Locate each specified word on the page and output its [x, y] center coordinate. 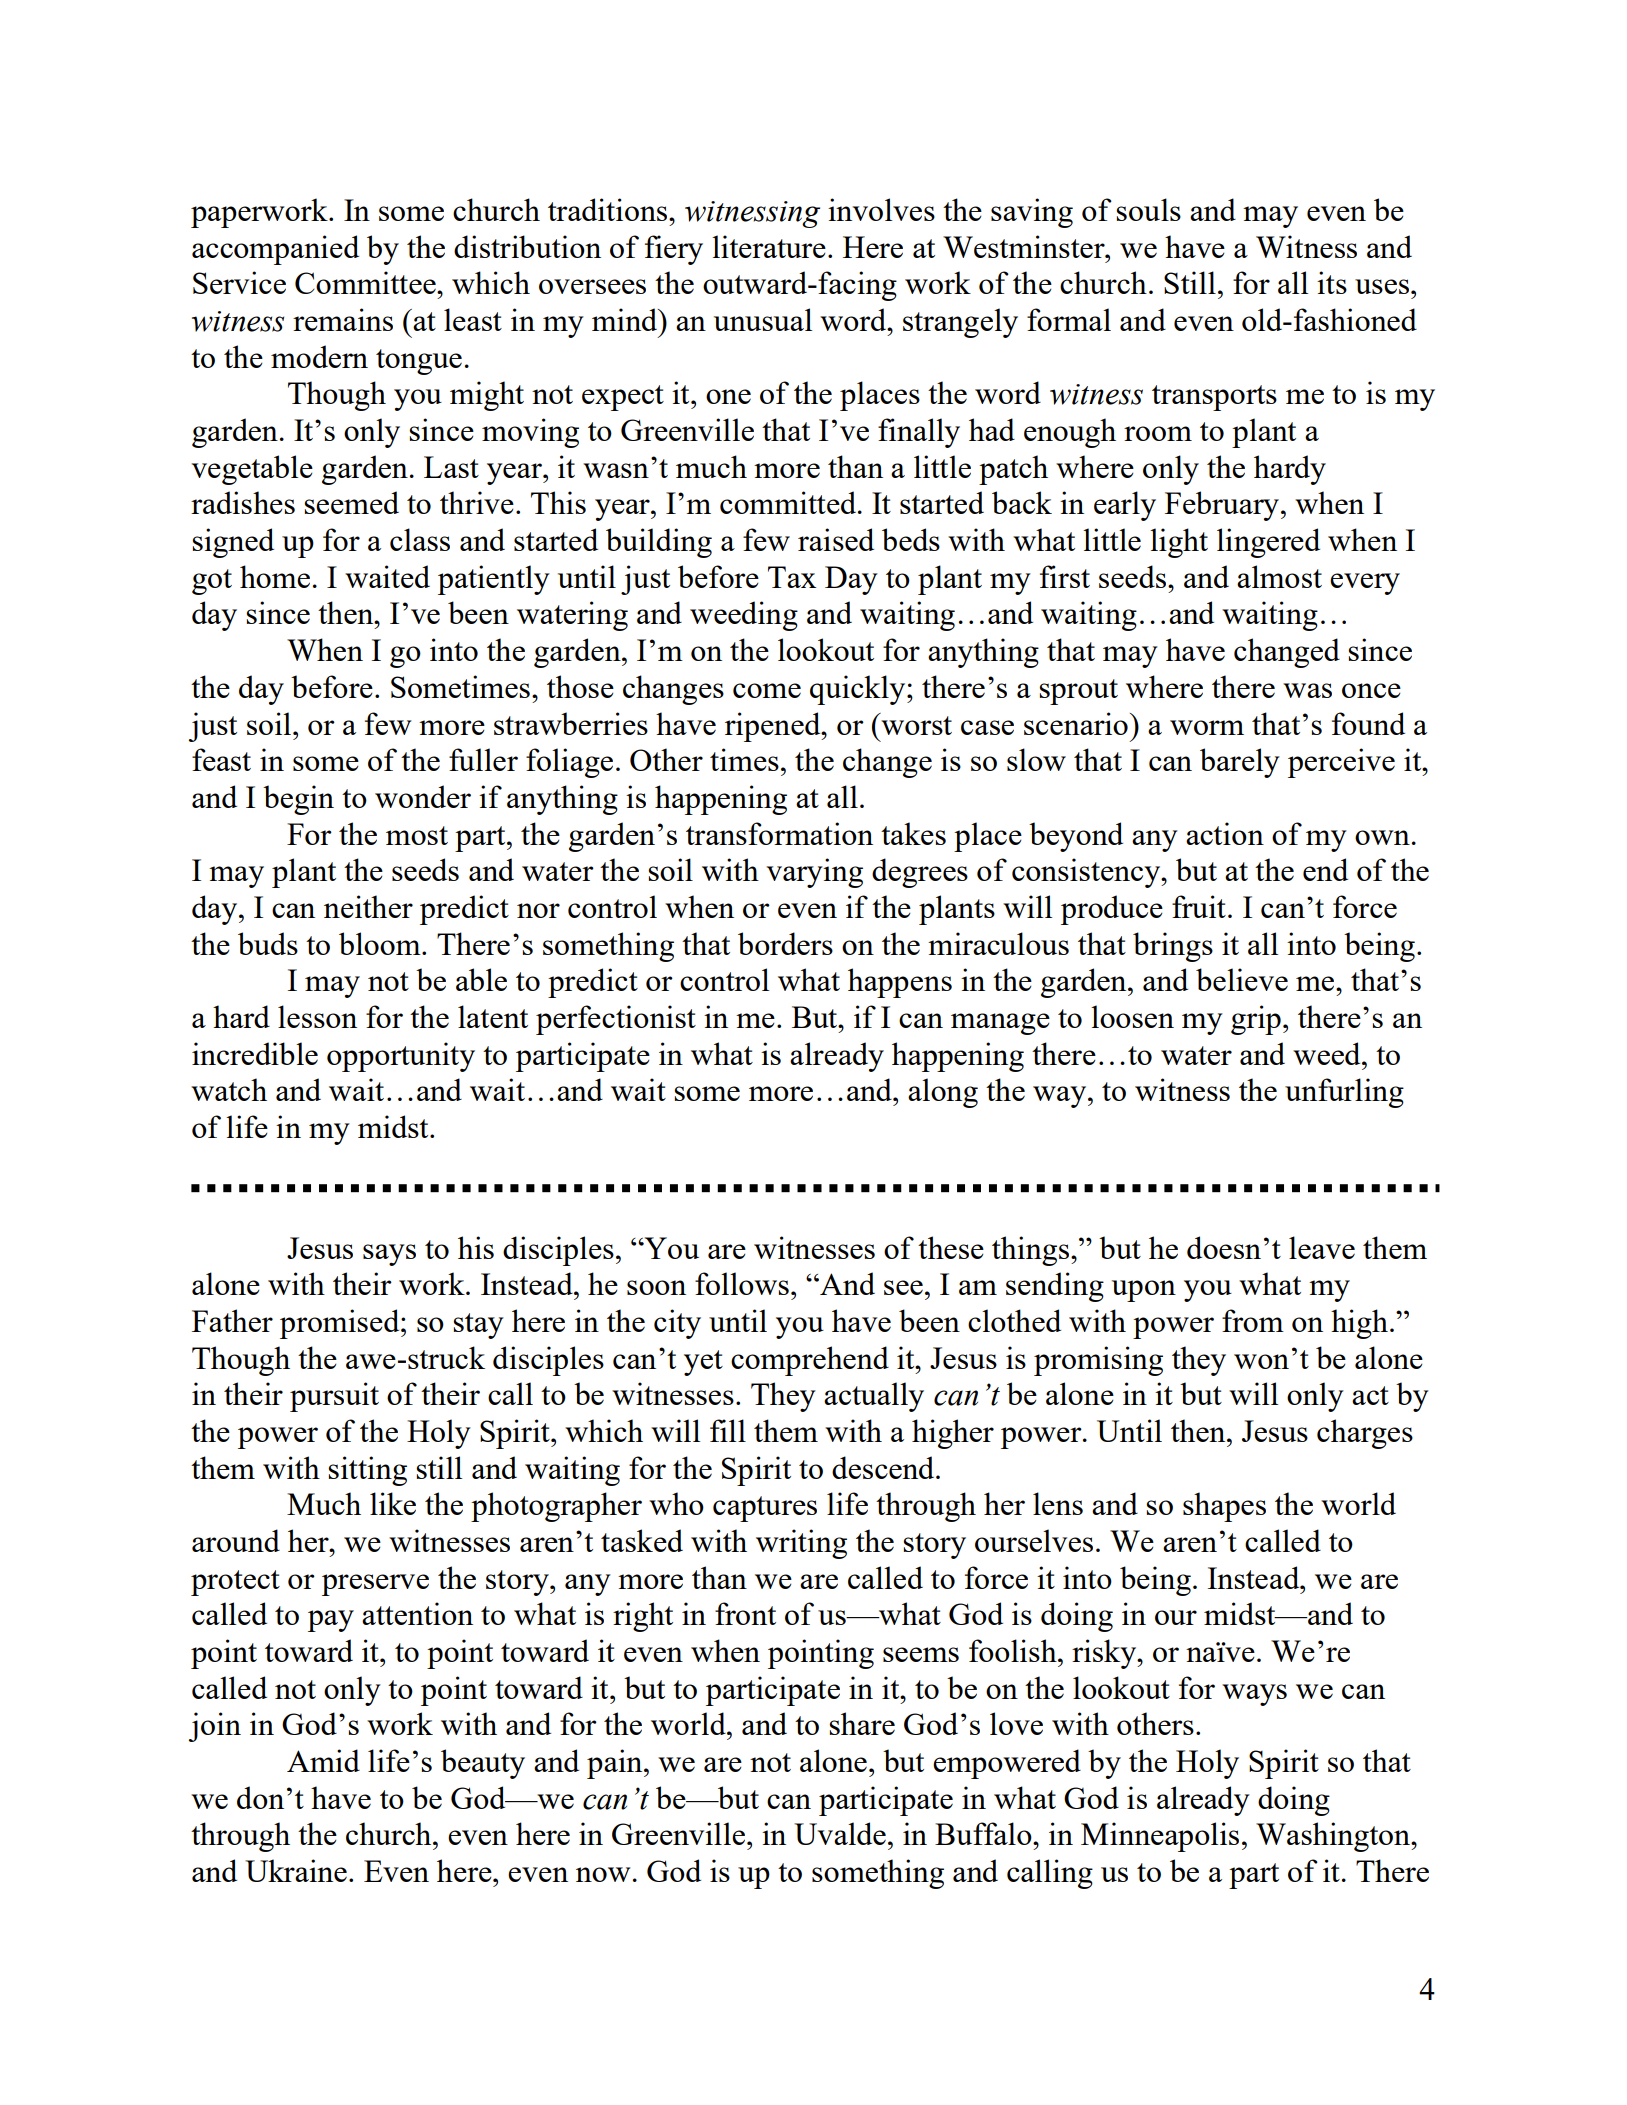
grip [1256, 1020]
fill [728, 1430]
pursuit [334, 1397]
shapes [1224, 1507]
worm [1207, 727]
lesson [317, 1016]
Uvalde [840, 1833]
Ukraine [296, 1870]
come [767, 690]
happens [900, 983]
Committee [366, 282]
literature [769, 246]
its [1332, 282]
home [275, 576]
